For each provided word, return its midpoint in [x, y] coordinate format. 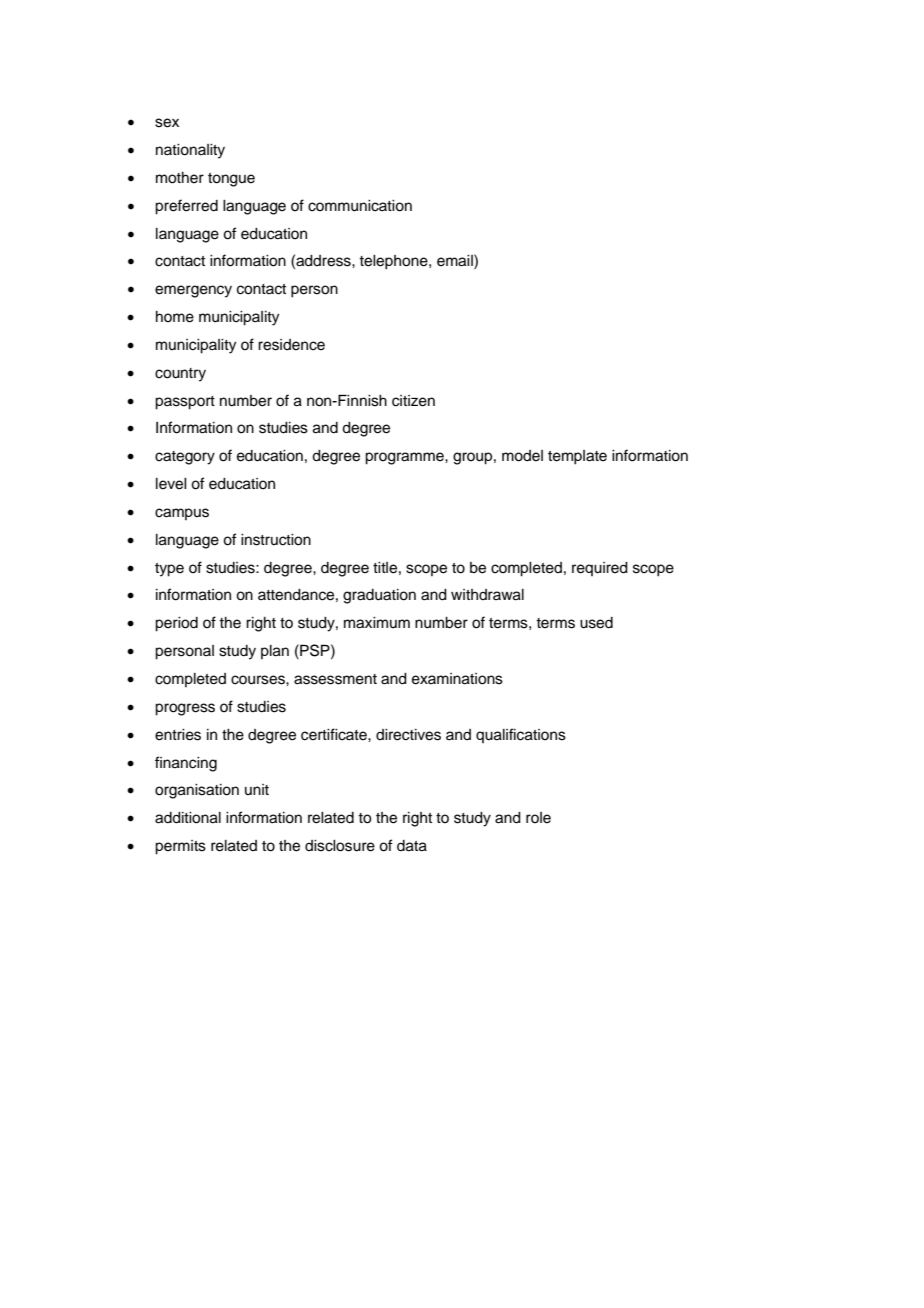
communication [360, 206]
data [412, 846]
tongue [231, 180]
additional [188, 818]
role [538, 818]
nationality [190, 151]
